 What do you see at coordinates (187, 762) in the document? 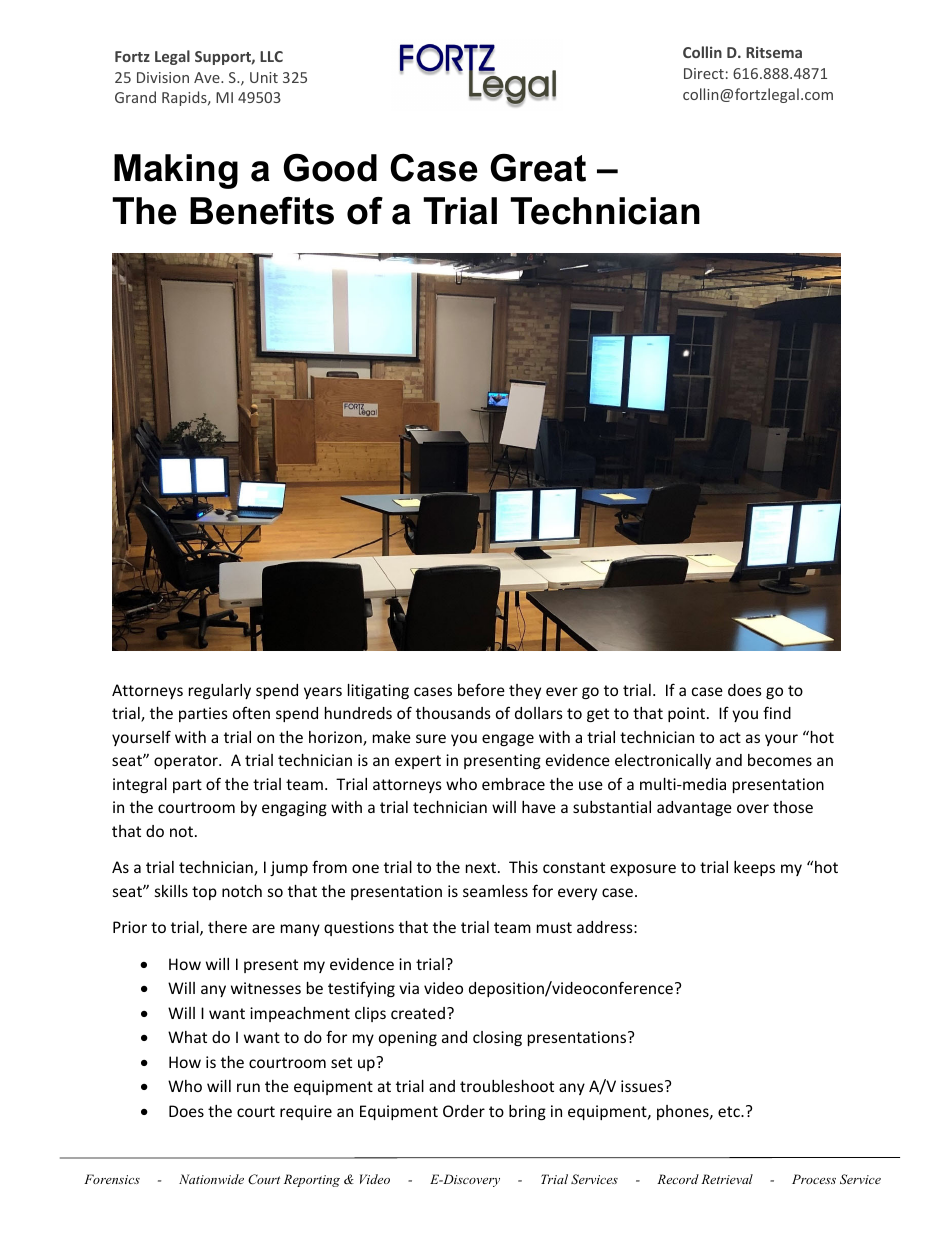
I see `operator` at bounding box center [187, 762].
